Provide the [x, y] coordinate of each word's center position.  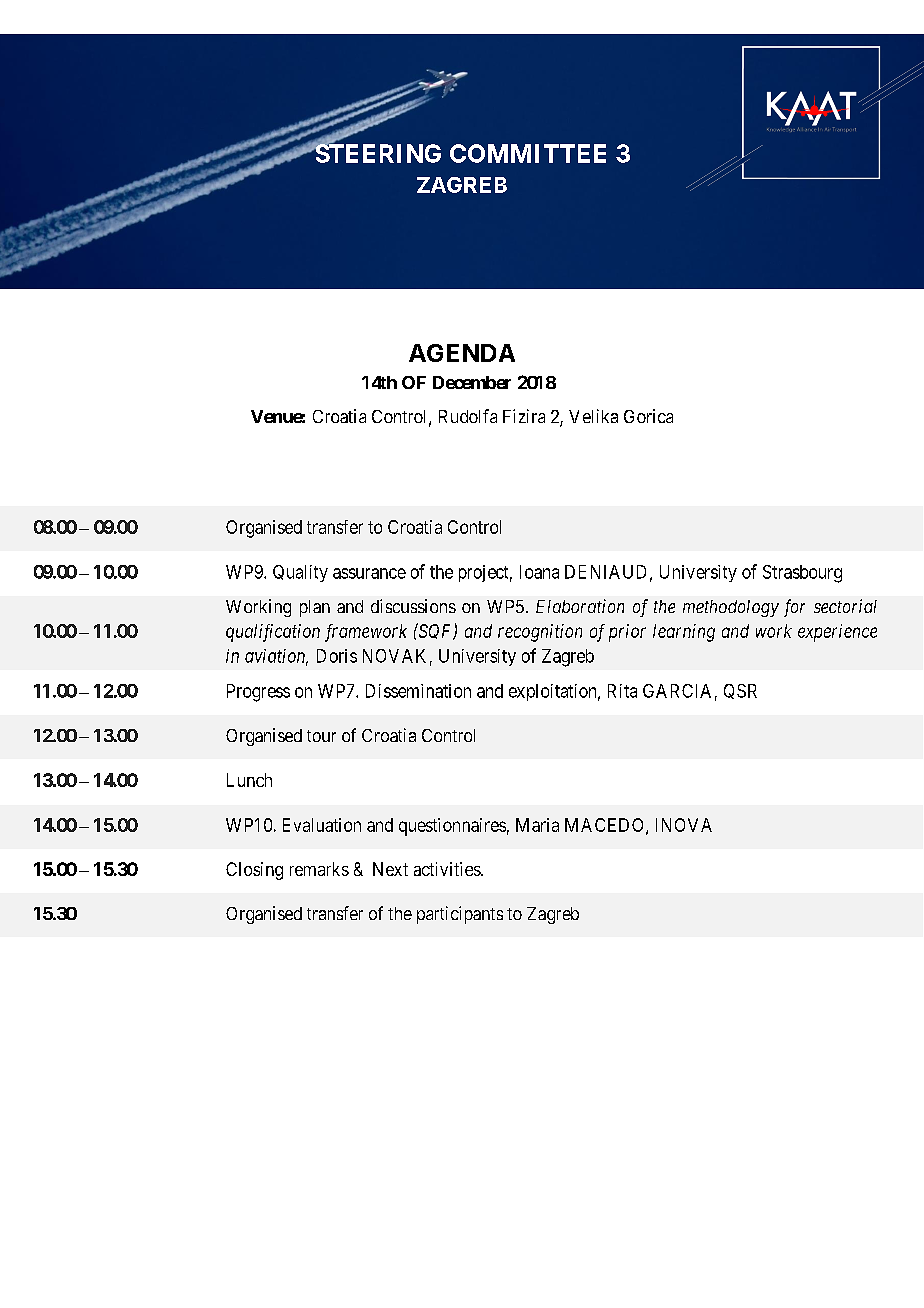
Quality [300, 573]
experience [837, 633]
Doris [337, 656]
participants [460, 915]
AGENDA [462, 353]
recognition [540, 633]
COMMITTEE [528, 153]
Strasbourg [802, 574]
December [472, 382]
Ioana [539, 572]
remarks [319, 869]
